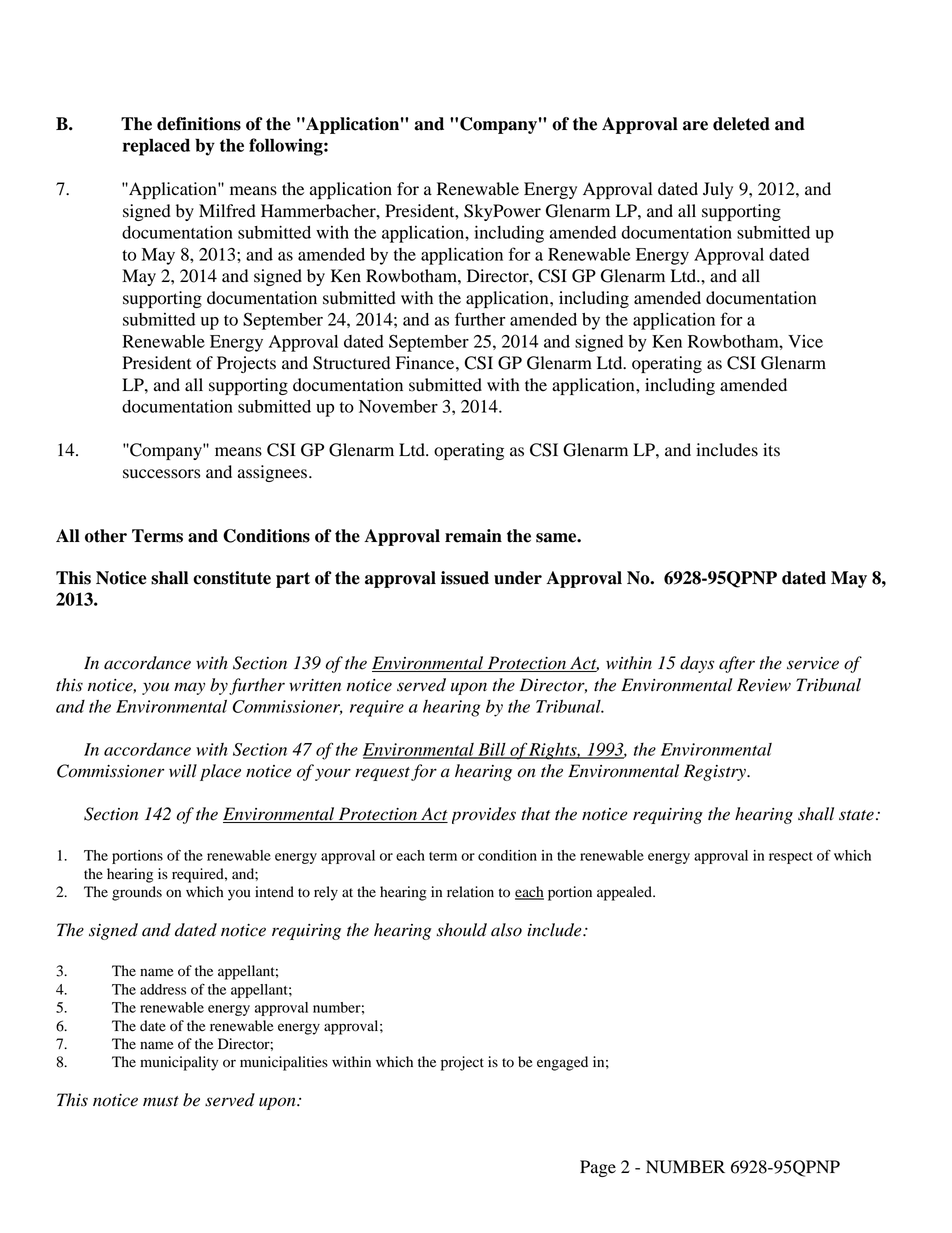 The height and width of the screenshot is (1233, 952). What do you see at coordinates (598, 1168) in the screenshot?
I see `Page` at bounding box center [598, 1168].
